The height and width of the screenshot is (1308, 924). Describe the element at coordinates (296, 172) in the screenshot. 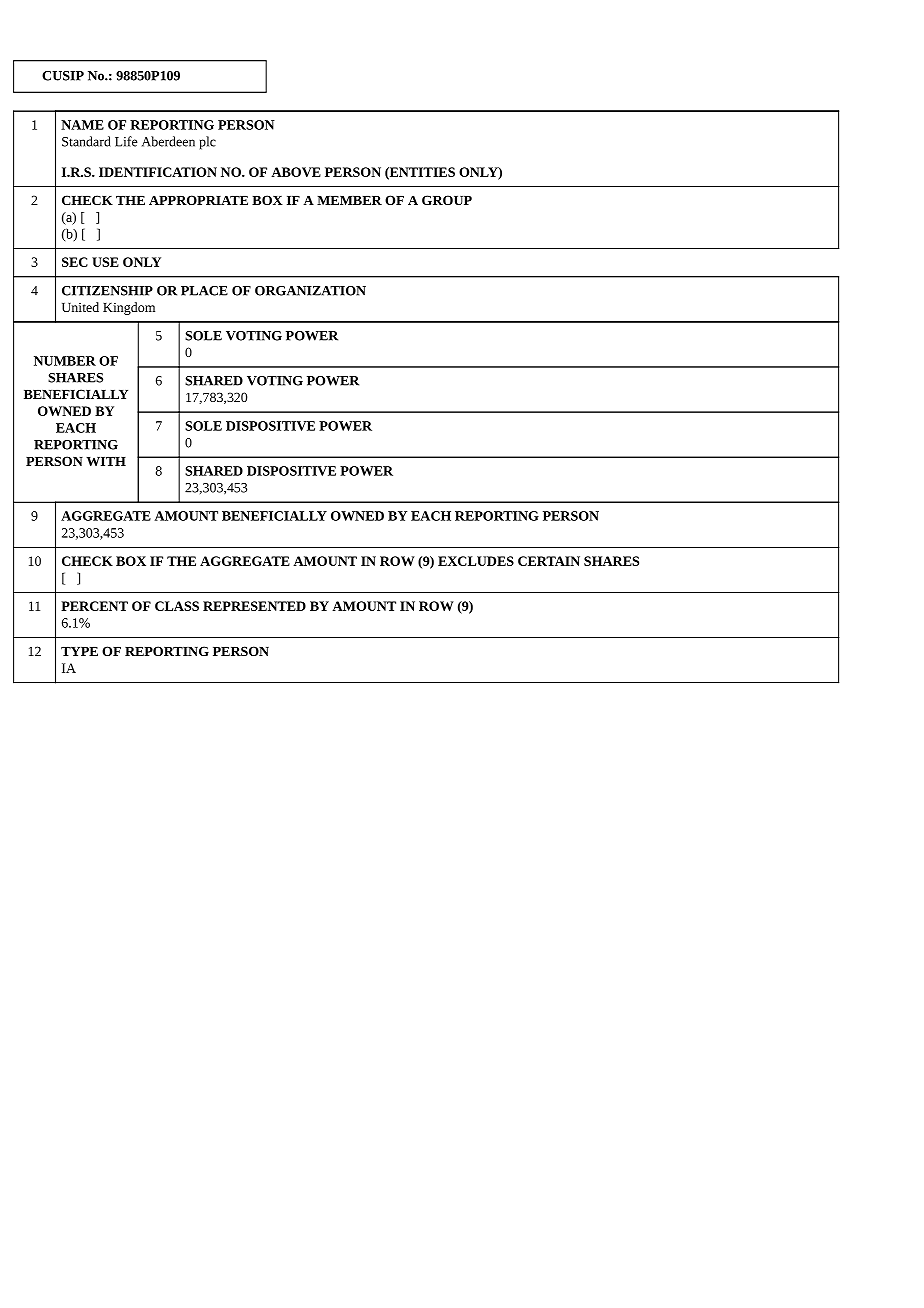

I see `ABOVE` at that location.
